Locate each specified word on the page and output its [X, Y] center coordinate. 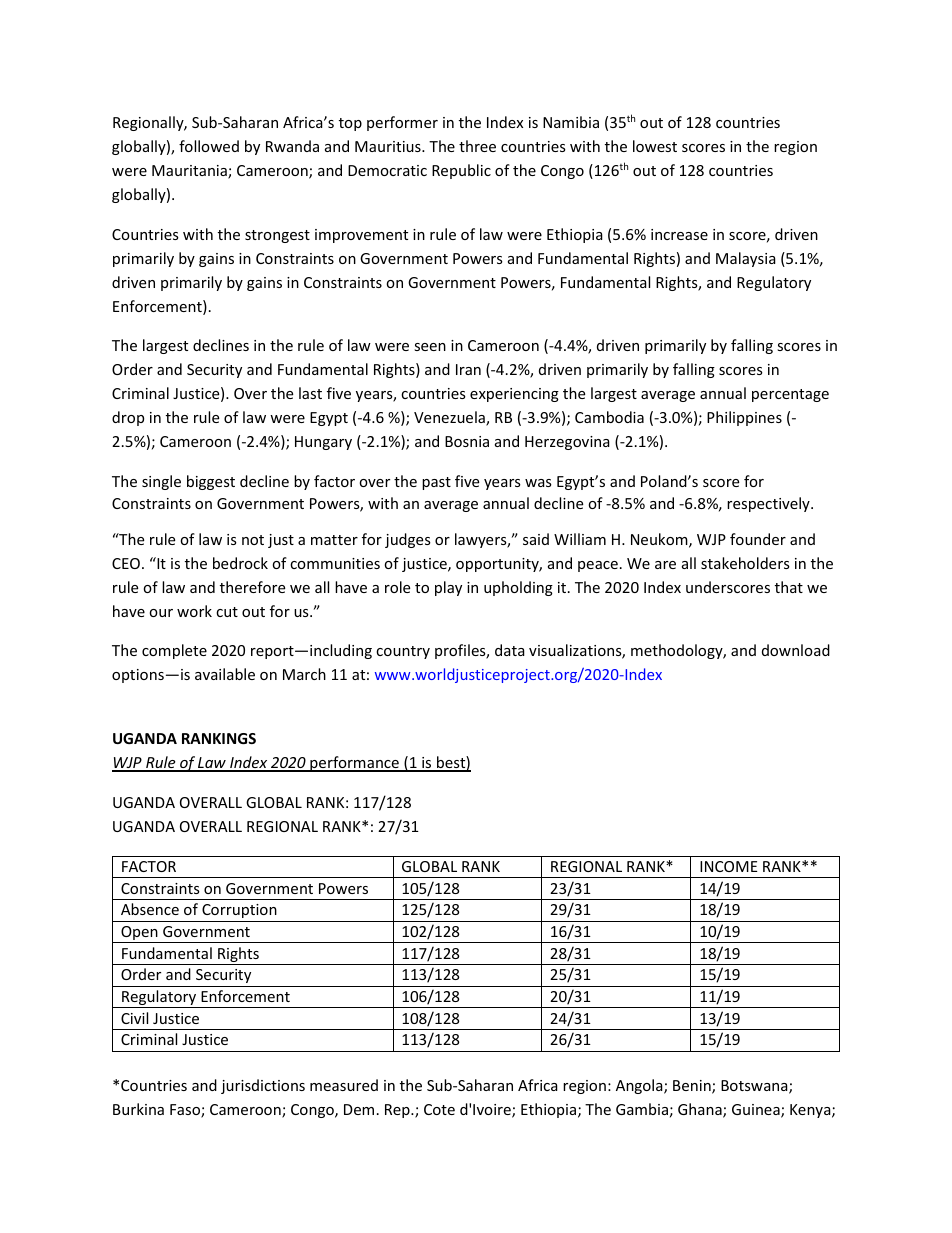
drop [128, 418]
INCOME [729, 866]
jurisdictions [263, 1086]
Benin [693, 1087]
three [477, 146]
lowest [655, 146]
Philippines [744, 418]
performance [354, 764]
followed [209, 146]
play [448, 588]
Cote [439, 1109]
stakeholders [745, 563]
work [194, 611]
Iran [468, 369]
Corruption [239, 911]
